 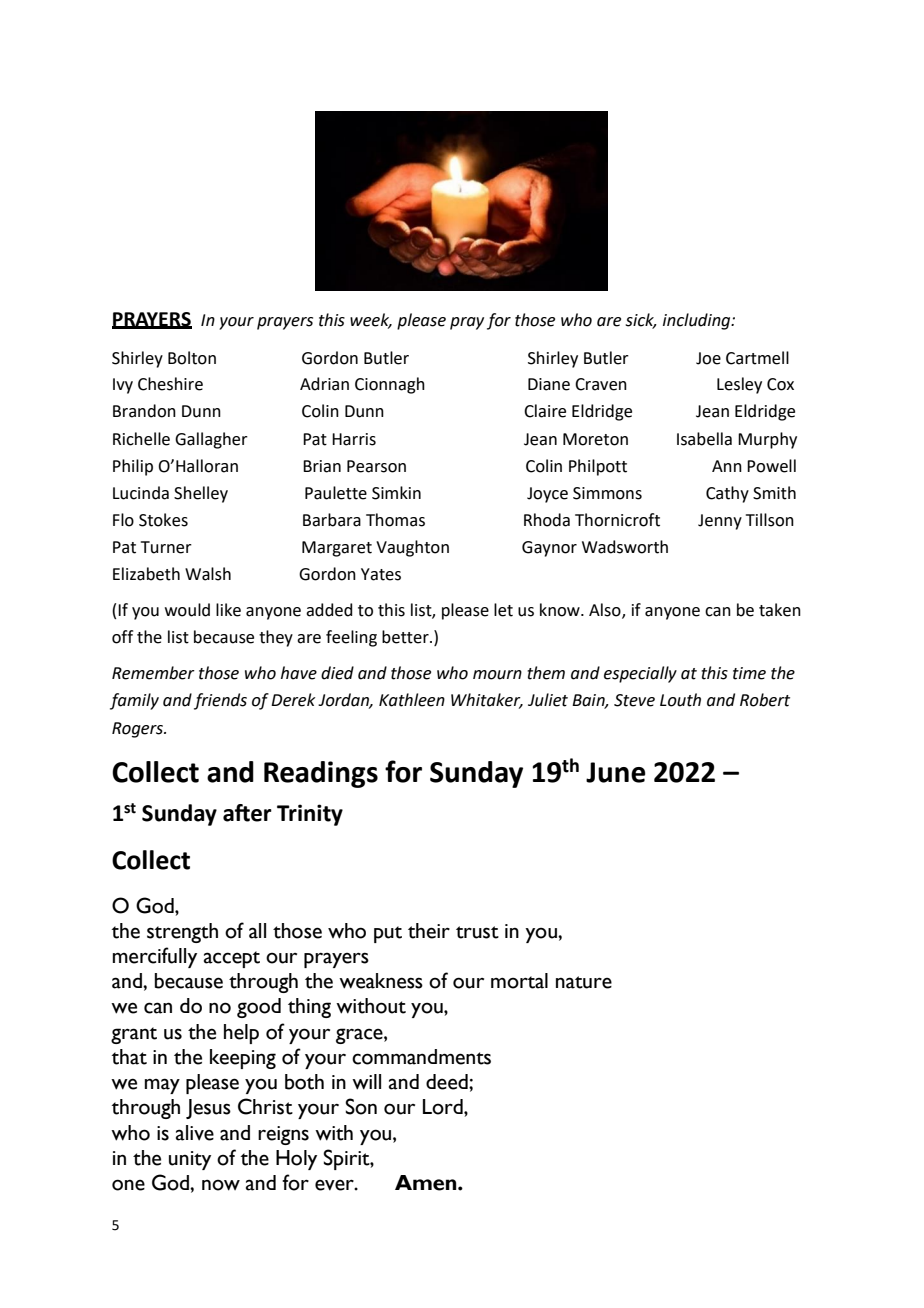 I want to click on Amen, so click(x=427, y=1183).
